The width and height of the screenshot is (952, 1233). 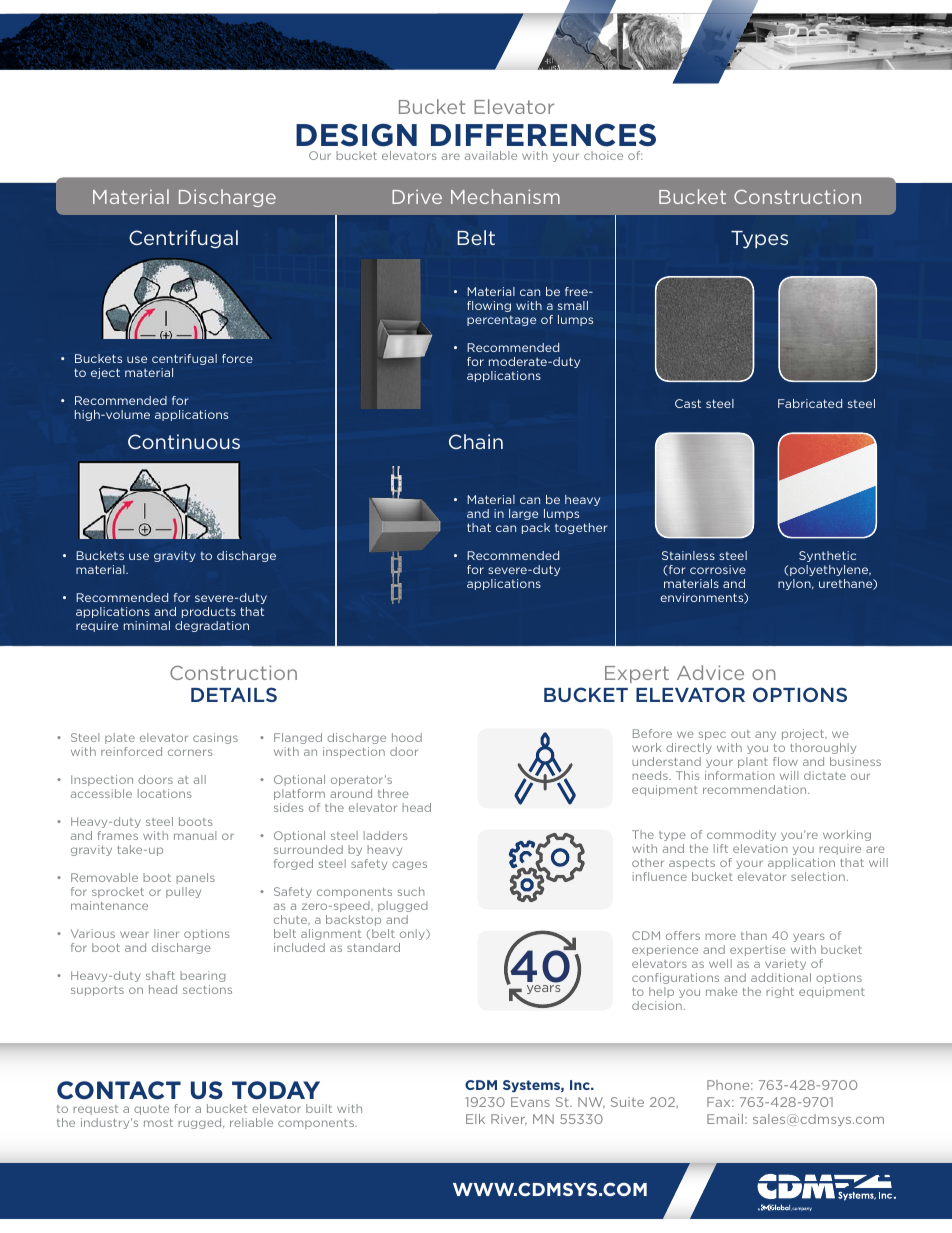 What do you see at coordinates (810, 403) in the screenshot?
I see `Fabricated` at bounding box center [810, 403].
